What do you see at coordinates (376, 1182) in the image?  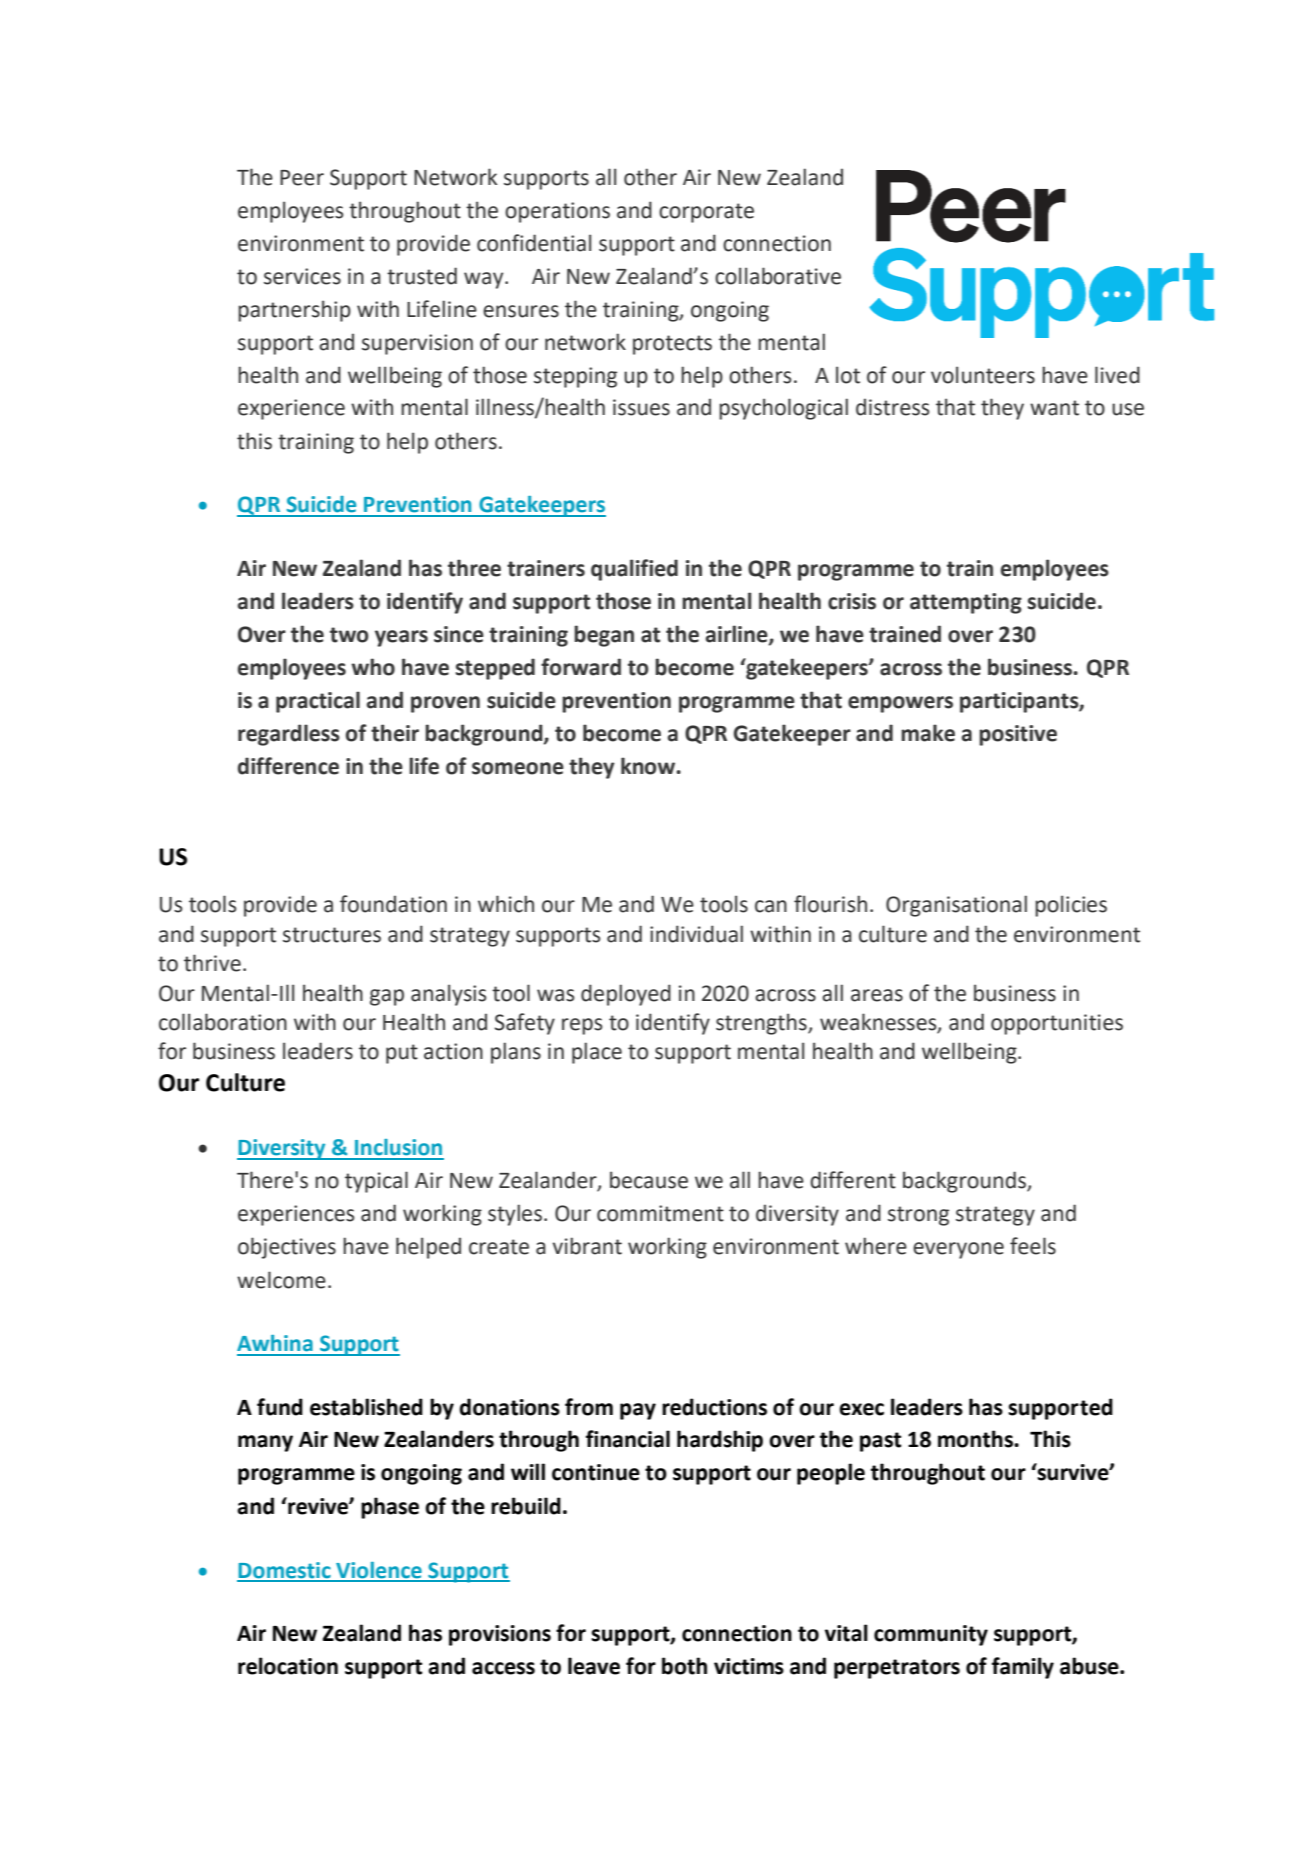 I see `typical` at bounding box center [376, 1182].
